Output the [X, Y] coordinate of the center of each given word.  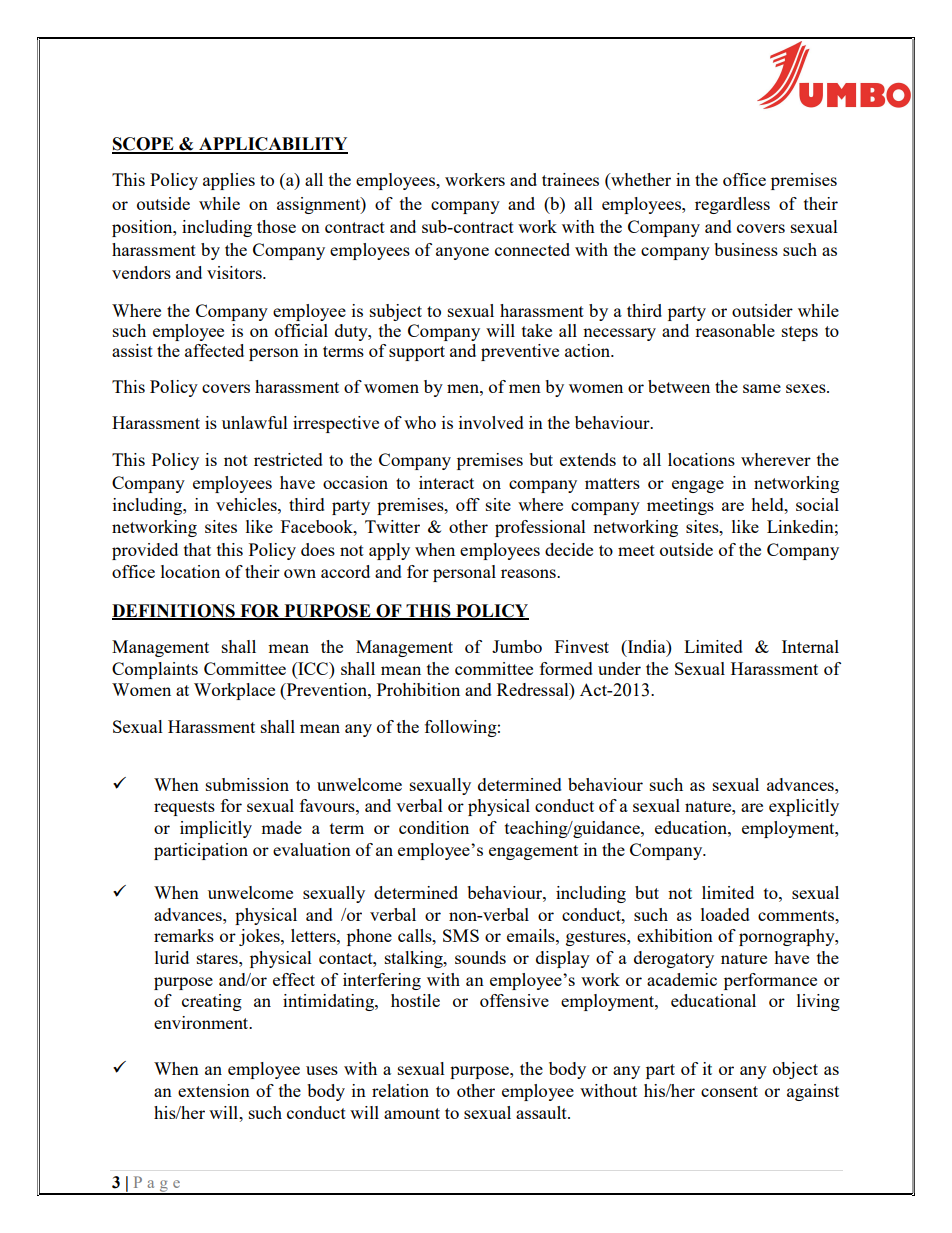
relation [400, 1090]
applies [229, 181]
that [197, 549]
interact [446, 482]
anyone [462, 253]
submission [247, 784]
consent [729, 1091]
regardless [732, 205]
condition [434, 827]
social [817, 504]
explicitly [804, 807]
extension [214, 1090]
